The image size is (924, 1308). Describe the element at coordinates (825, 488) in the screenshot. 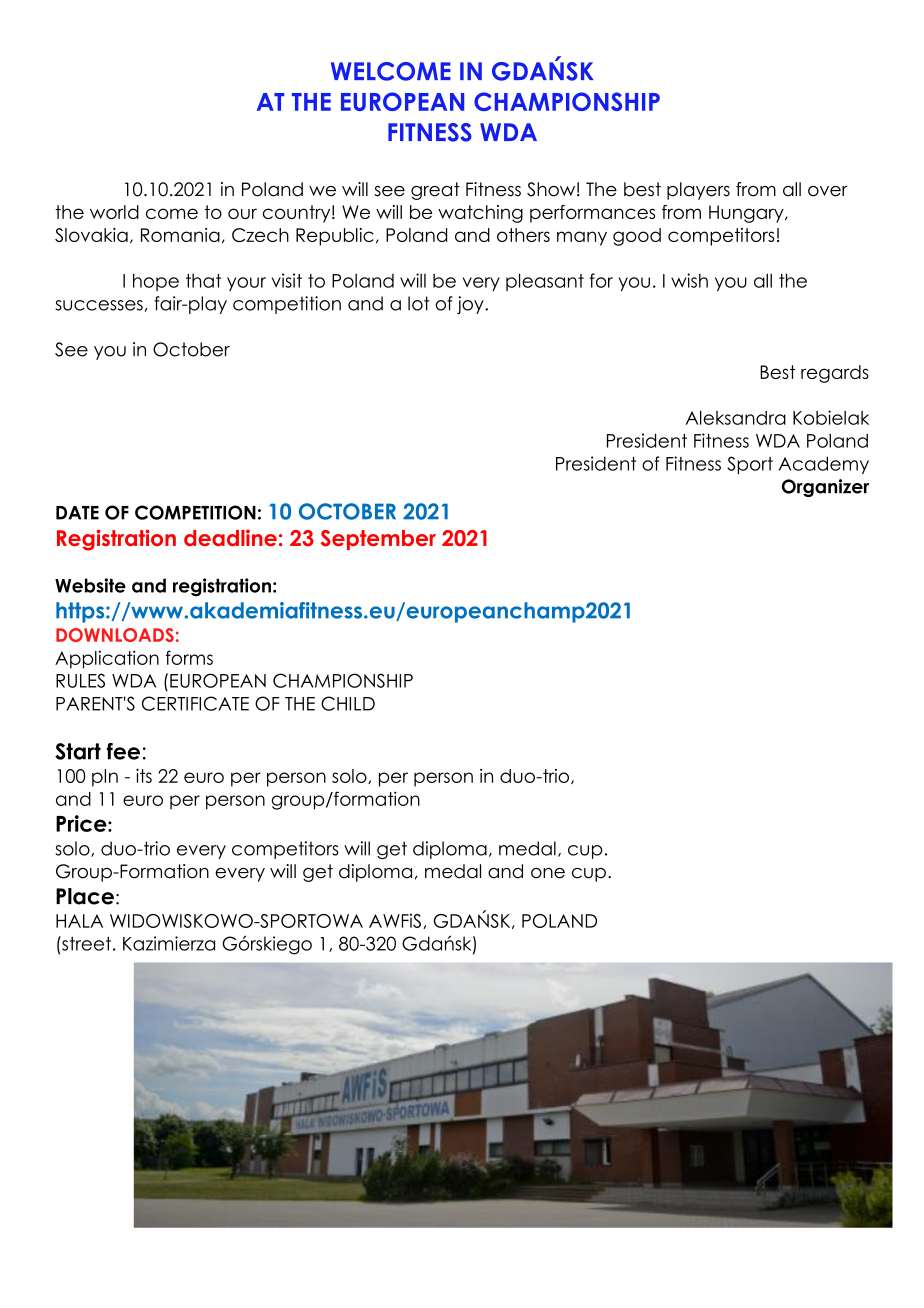

I see `Organizer` at that location.
